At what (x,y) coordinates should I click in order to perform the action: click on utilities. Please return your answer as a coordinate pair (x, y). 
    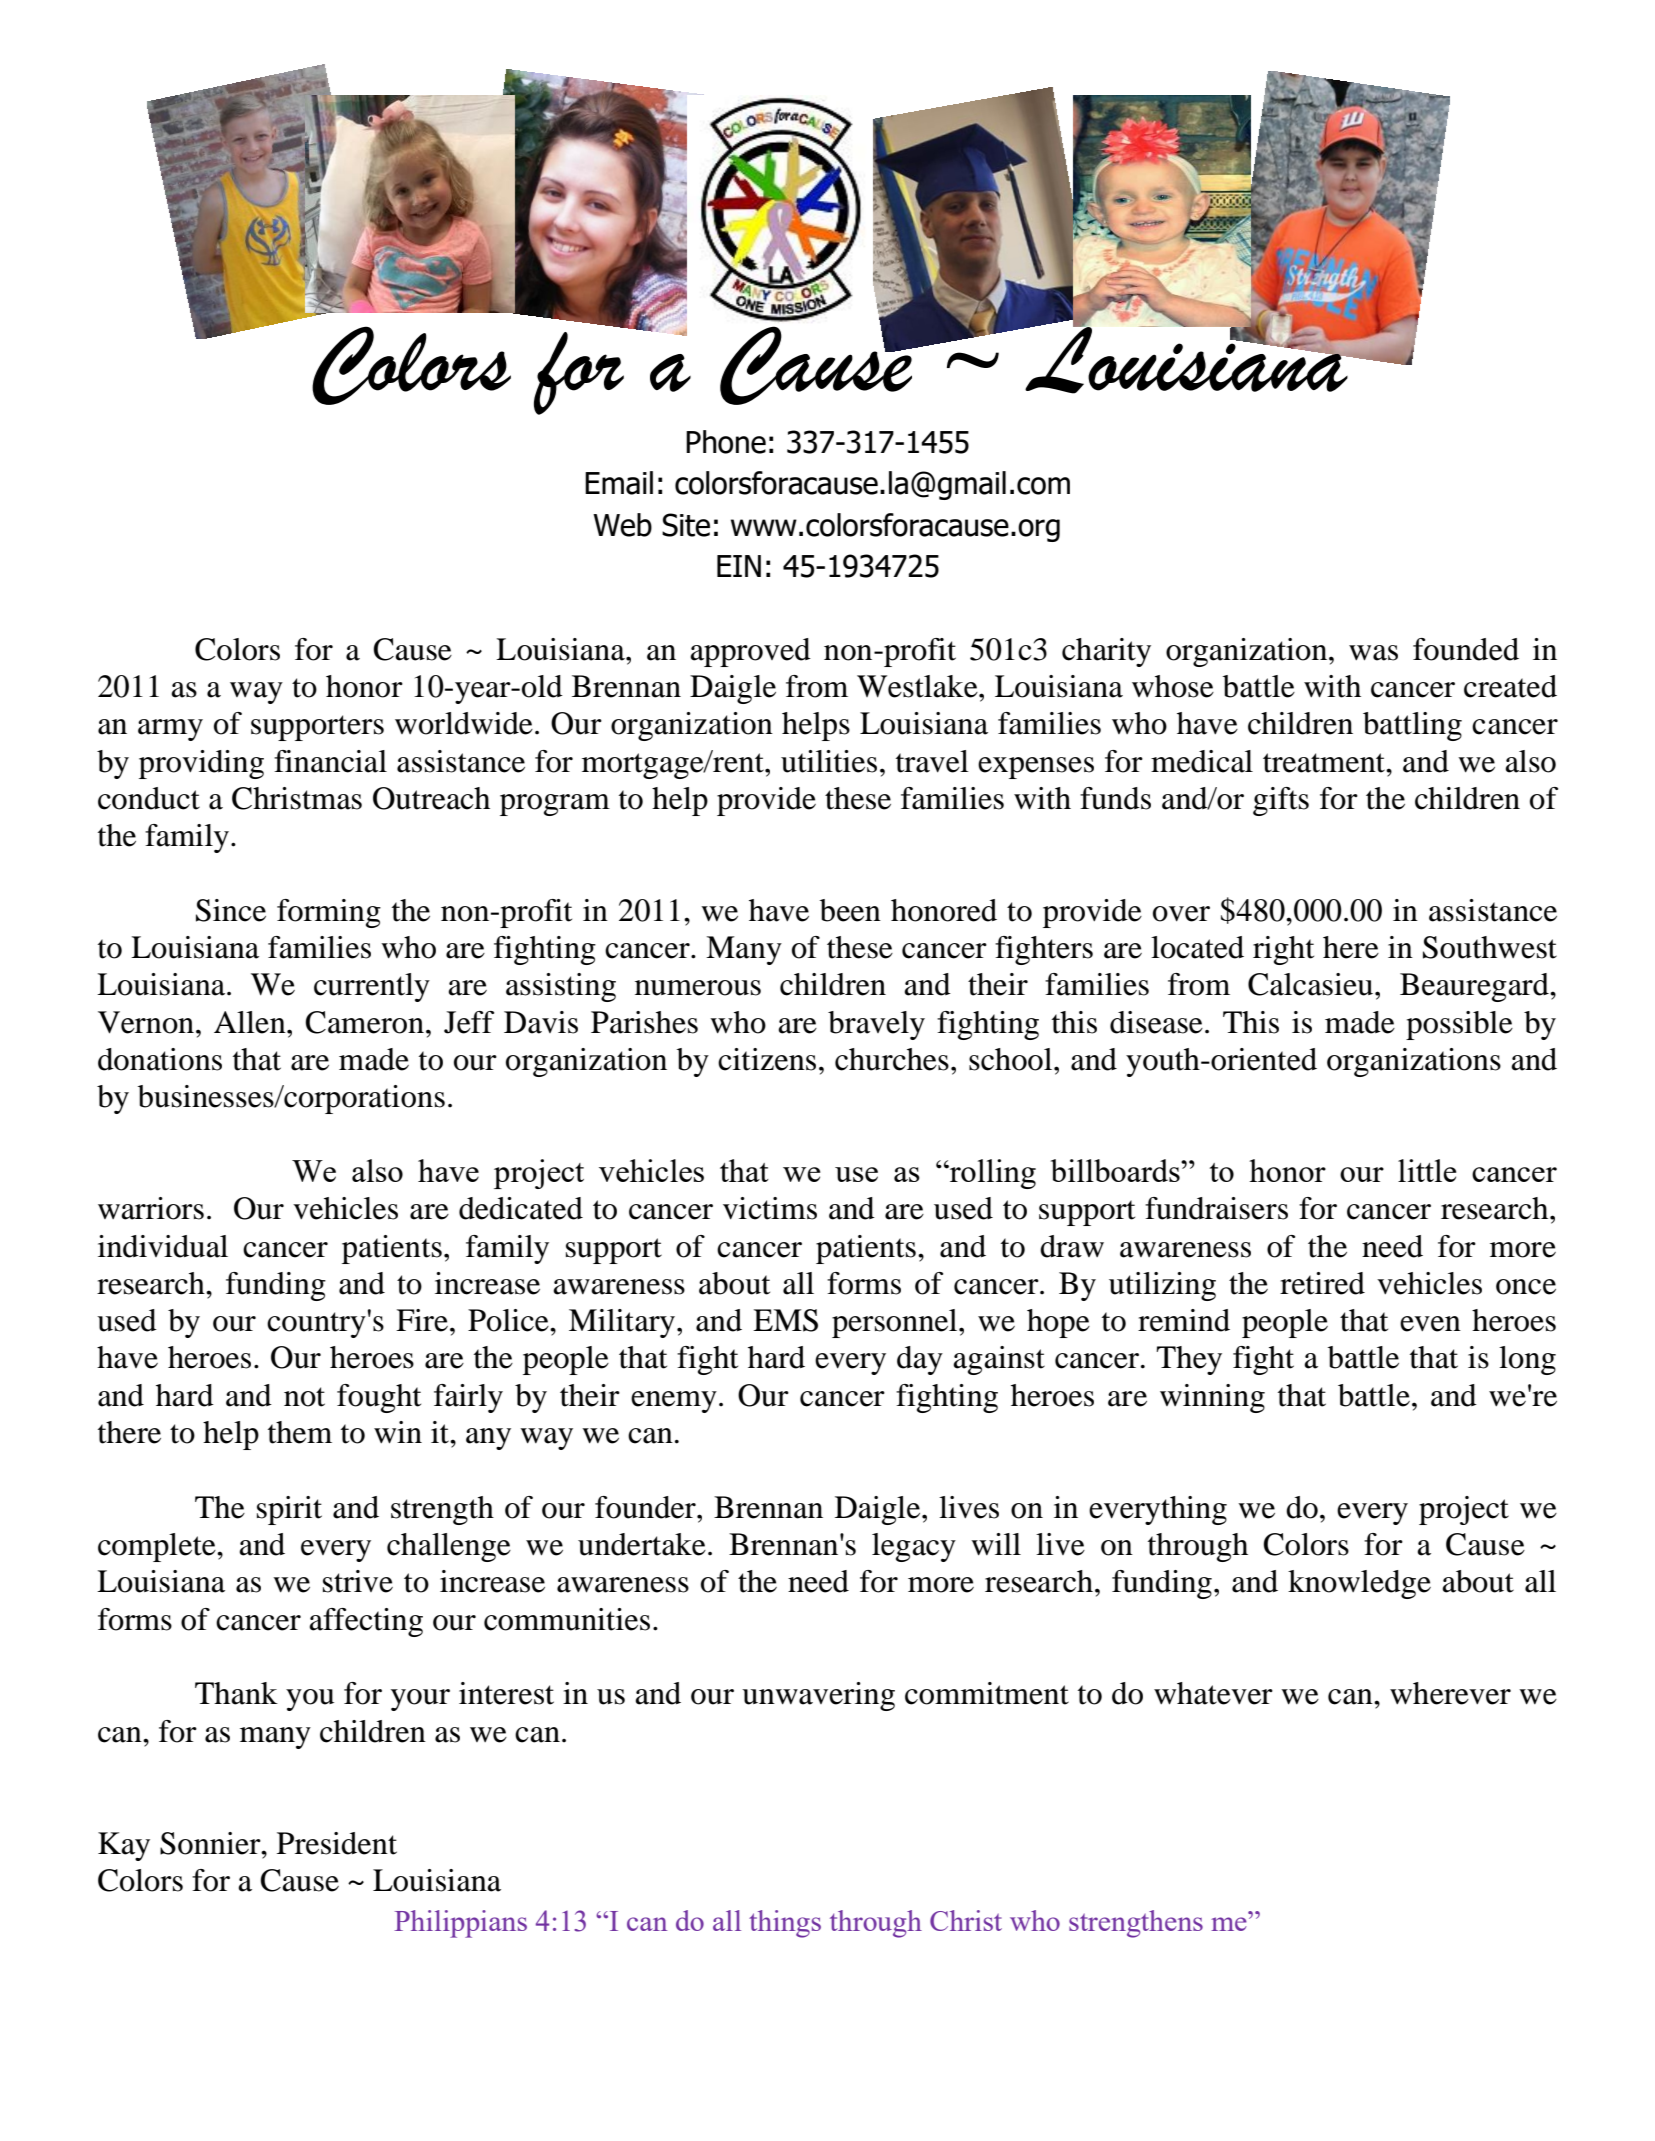
    Looking at the image, I should click on (829, 761).
